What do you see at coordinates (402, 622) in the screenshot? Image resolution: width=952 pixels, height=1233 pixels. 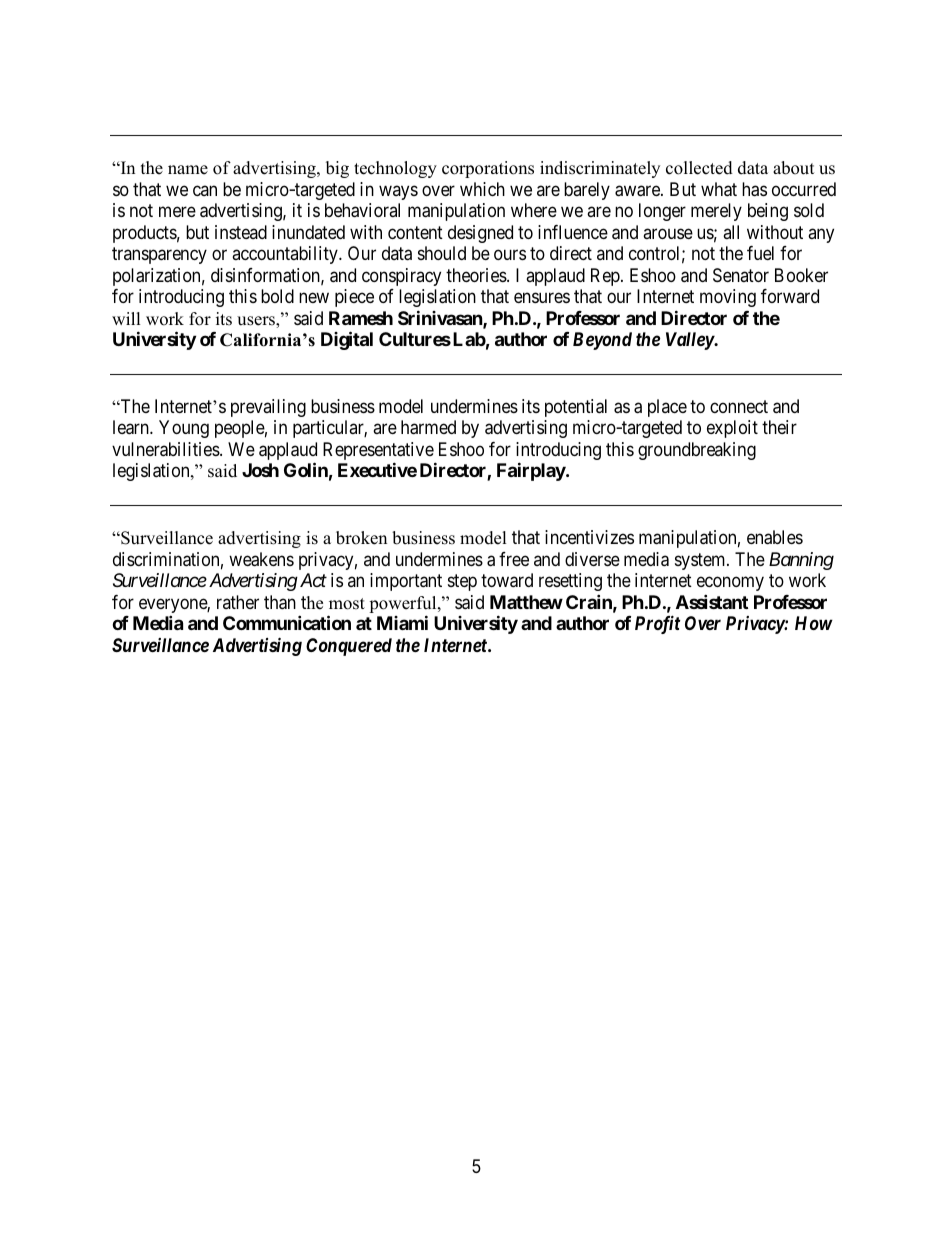 I see `Miami` at bounding box center [402, 622].
